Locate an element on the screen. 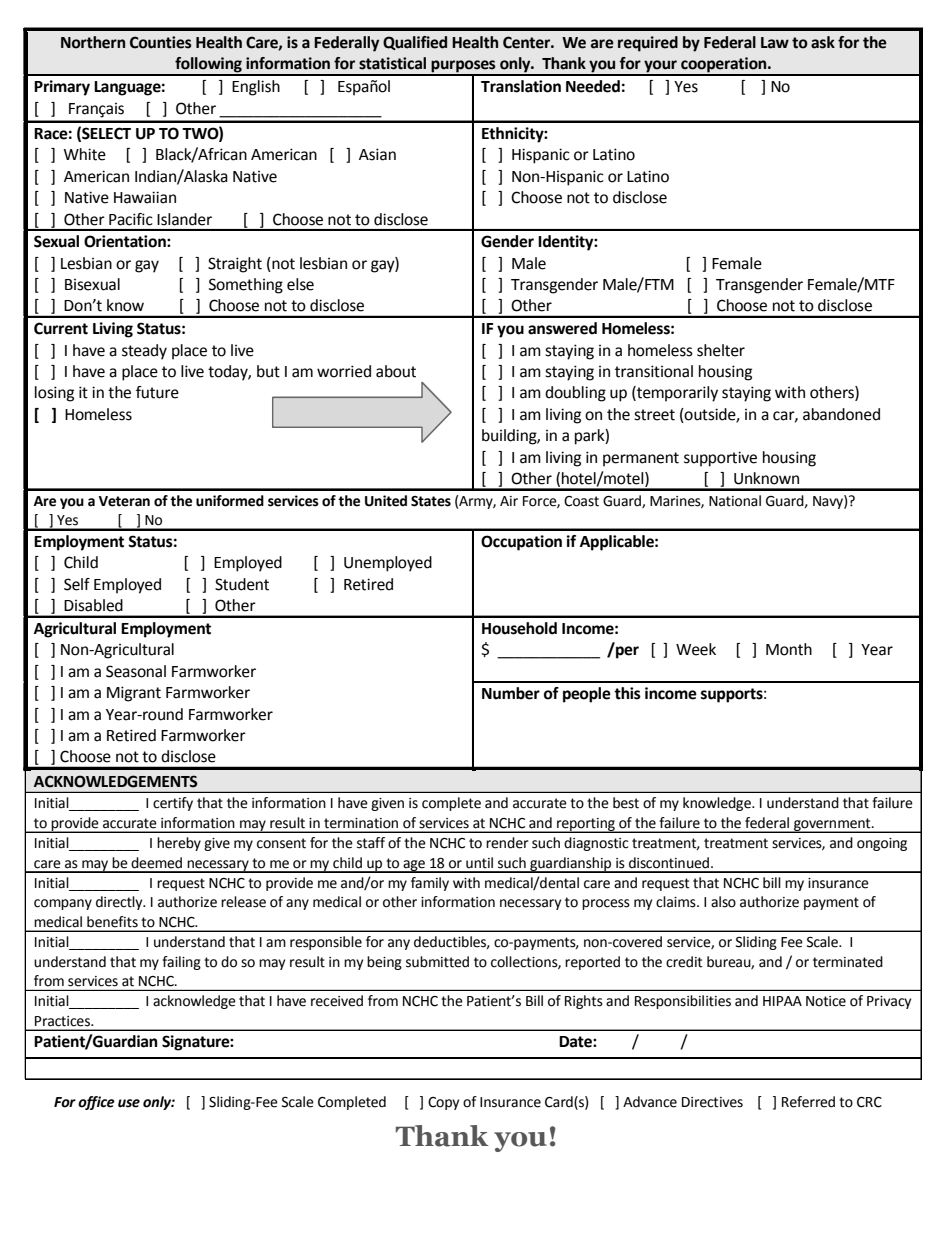  Number is located at coordinates (511, 693).
